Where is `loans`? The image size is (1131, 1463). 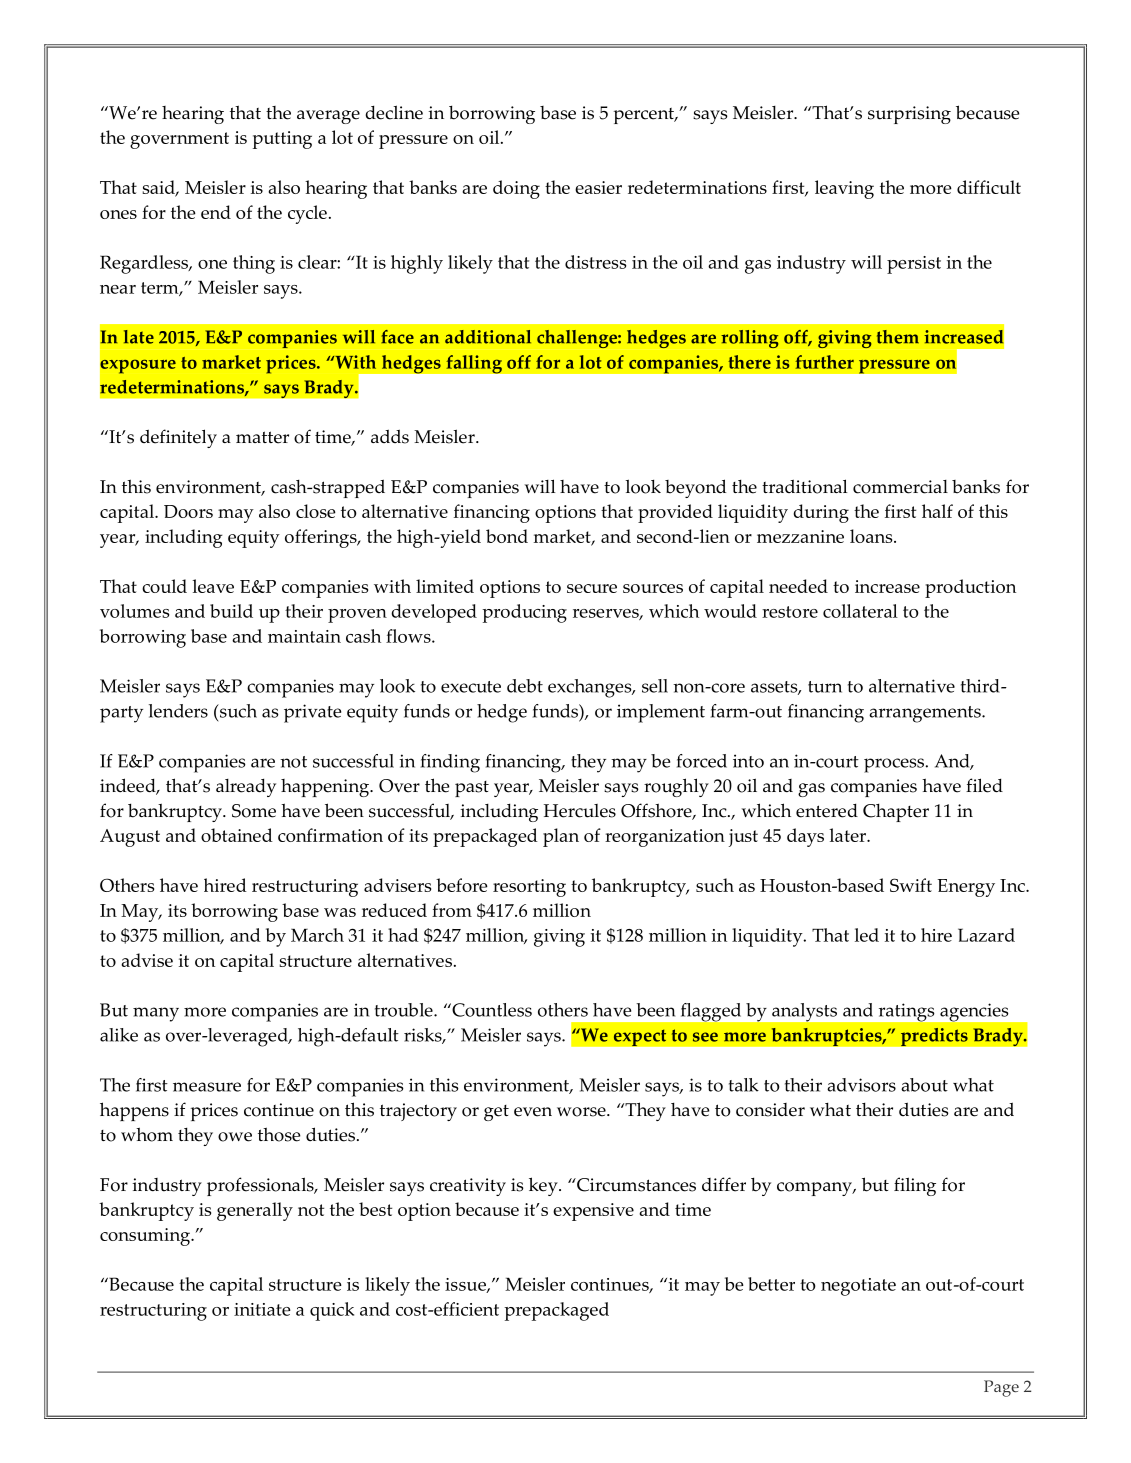
loans is located at coordinates (872, 536).
